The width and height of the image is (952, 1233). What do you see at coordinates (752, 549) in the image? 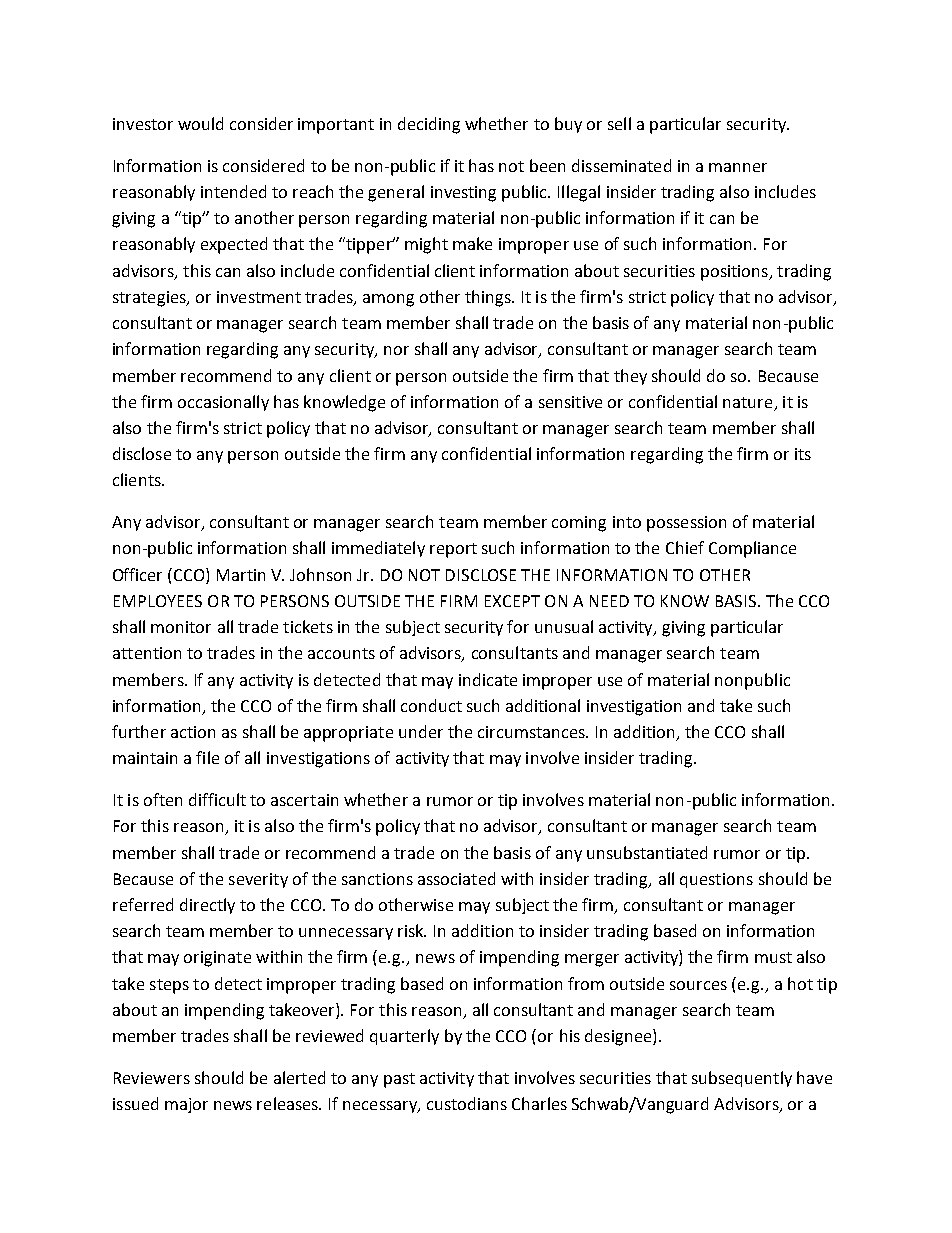
I see `Compliance` at bounding box center [752, 549].
